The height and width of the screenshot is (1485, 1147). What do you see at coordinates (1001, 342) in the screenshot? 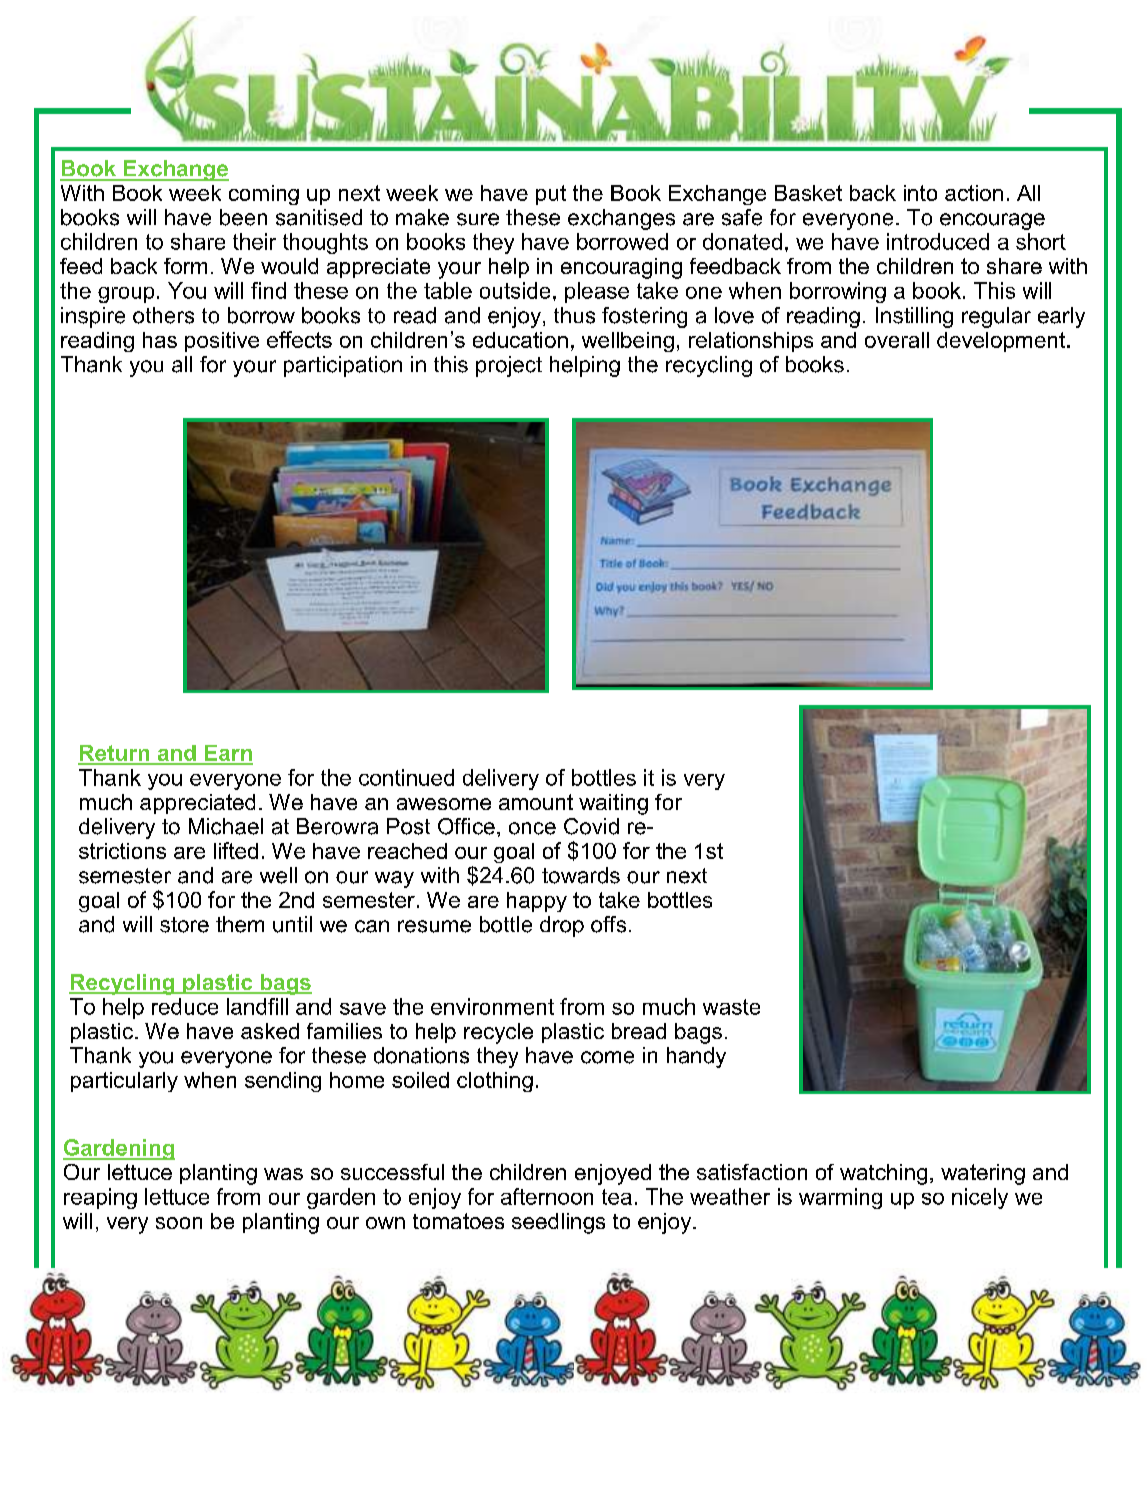
I see `development` at bounding box center [1001, 342].
